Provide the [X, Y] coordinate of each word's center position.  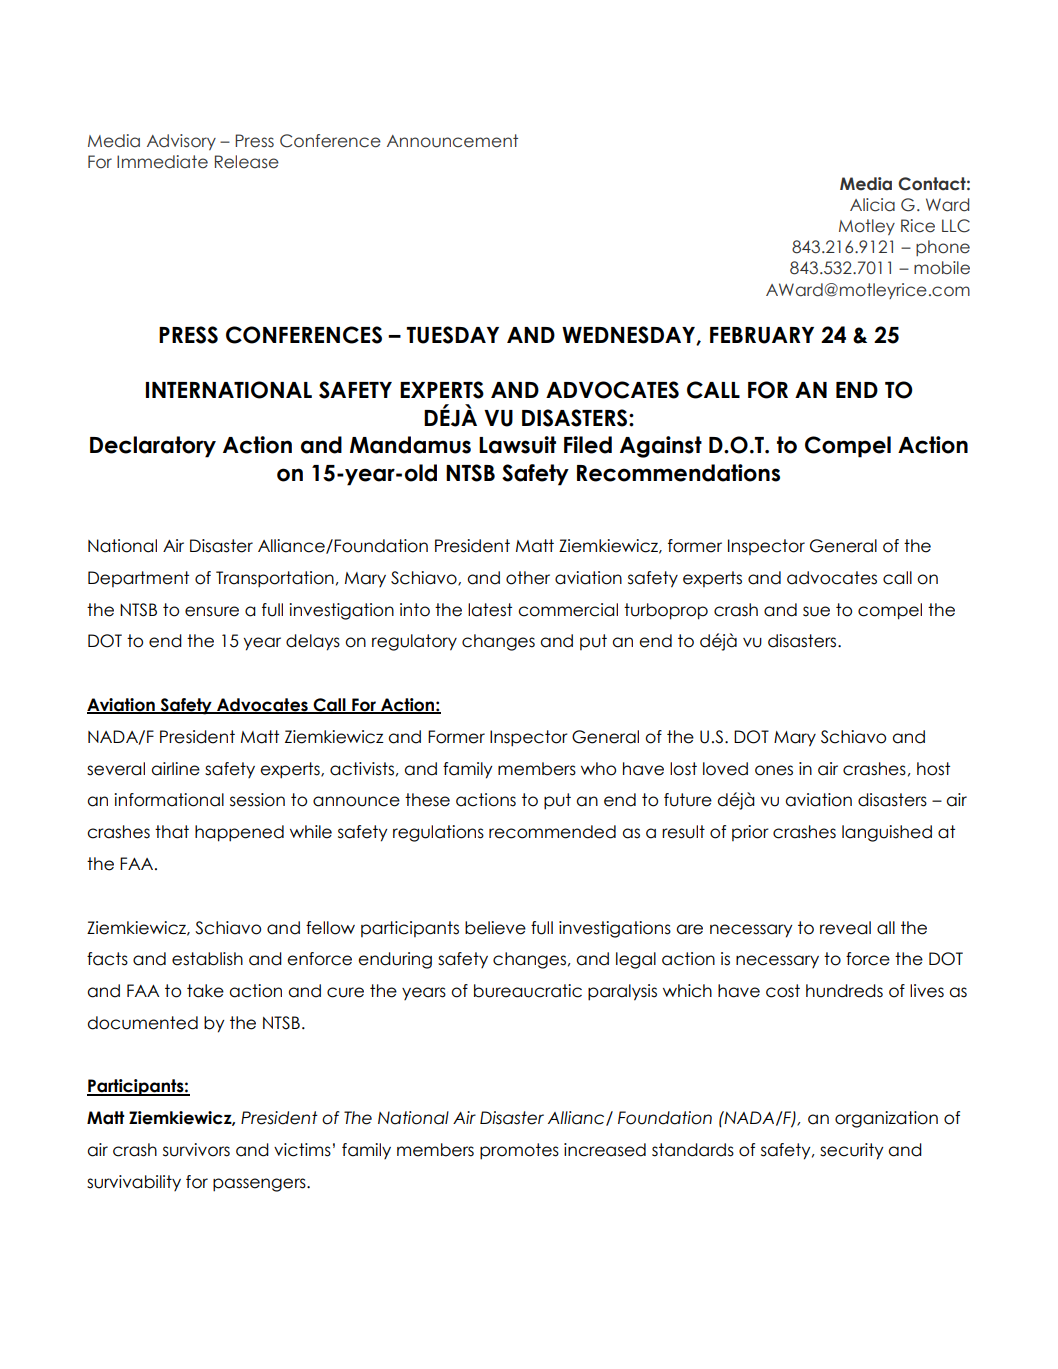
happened [239, 833]
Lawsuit [517, 445]
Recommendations [678, 473]
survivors [196, 1150]
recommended [552, 832]
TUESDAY [452, 335]
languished [887, 833]
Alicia [872, 205]
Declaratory [153, 447]
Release [247, 162]
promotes [519, 1151]
